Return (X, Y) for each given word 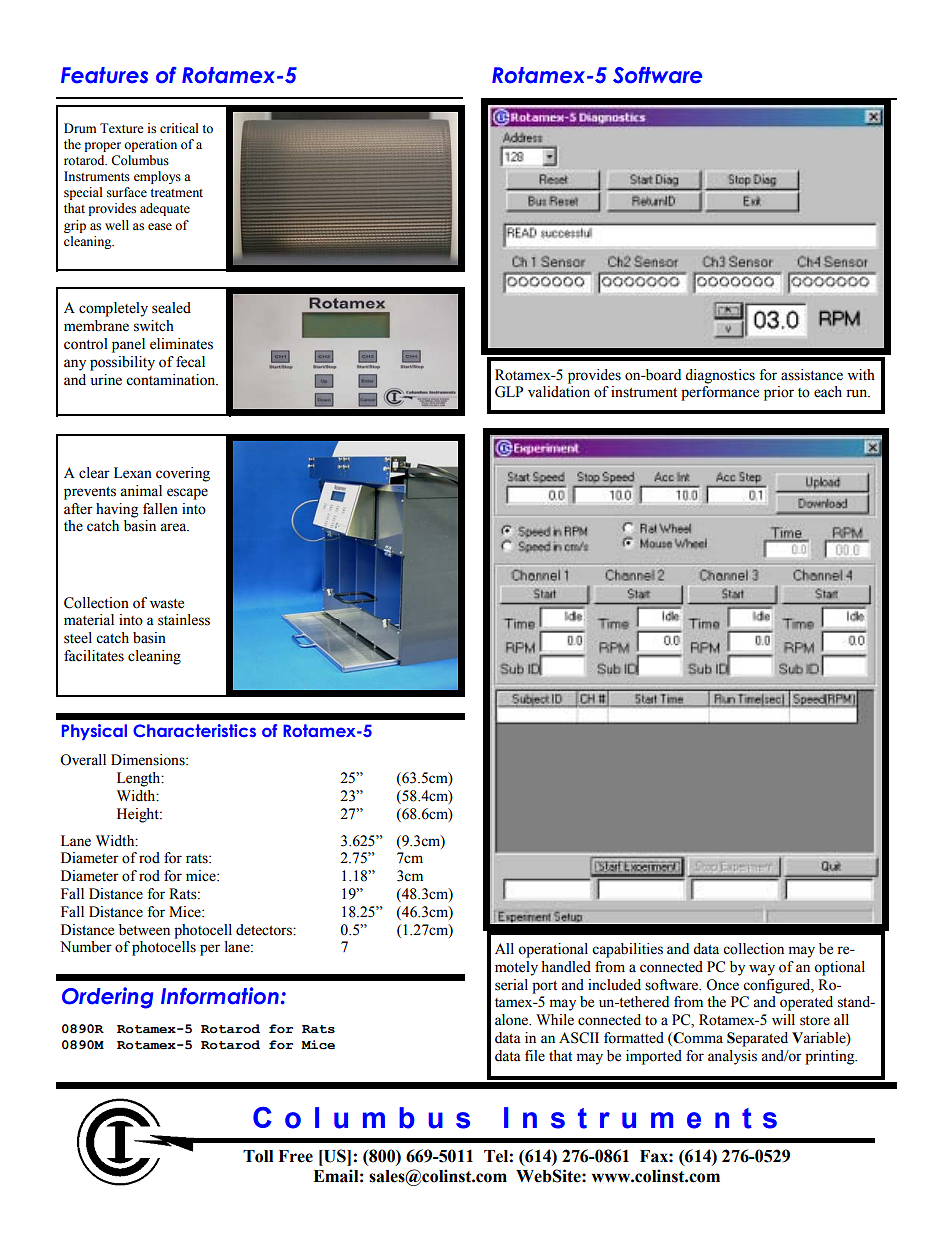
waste (167, 604)
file (535, 1056)
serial (511, 985)
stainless (184, 620)
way (762, 970)
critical (179, 128)
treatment (176, 193)
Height (139, 815)
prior (779, 393)
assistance (812, 375)
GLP (509, 392)
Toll (258, 1156)
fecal (190, 362)
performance (720, 393)
